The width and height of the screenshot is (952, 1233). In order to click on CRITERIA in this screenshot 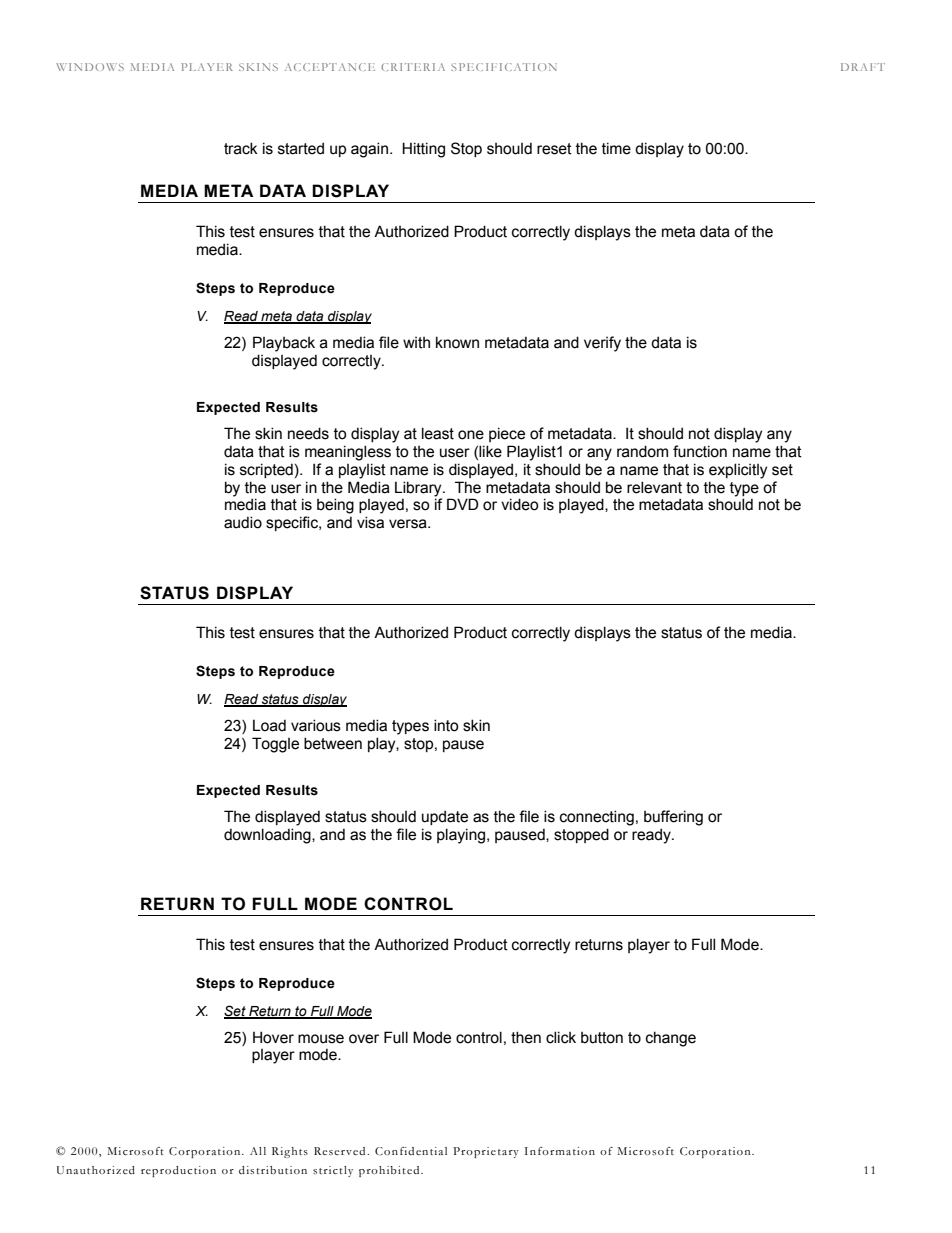, I will do `click(413, 67)`.
